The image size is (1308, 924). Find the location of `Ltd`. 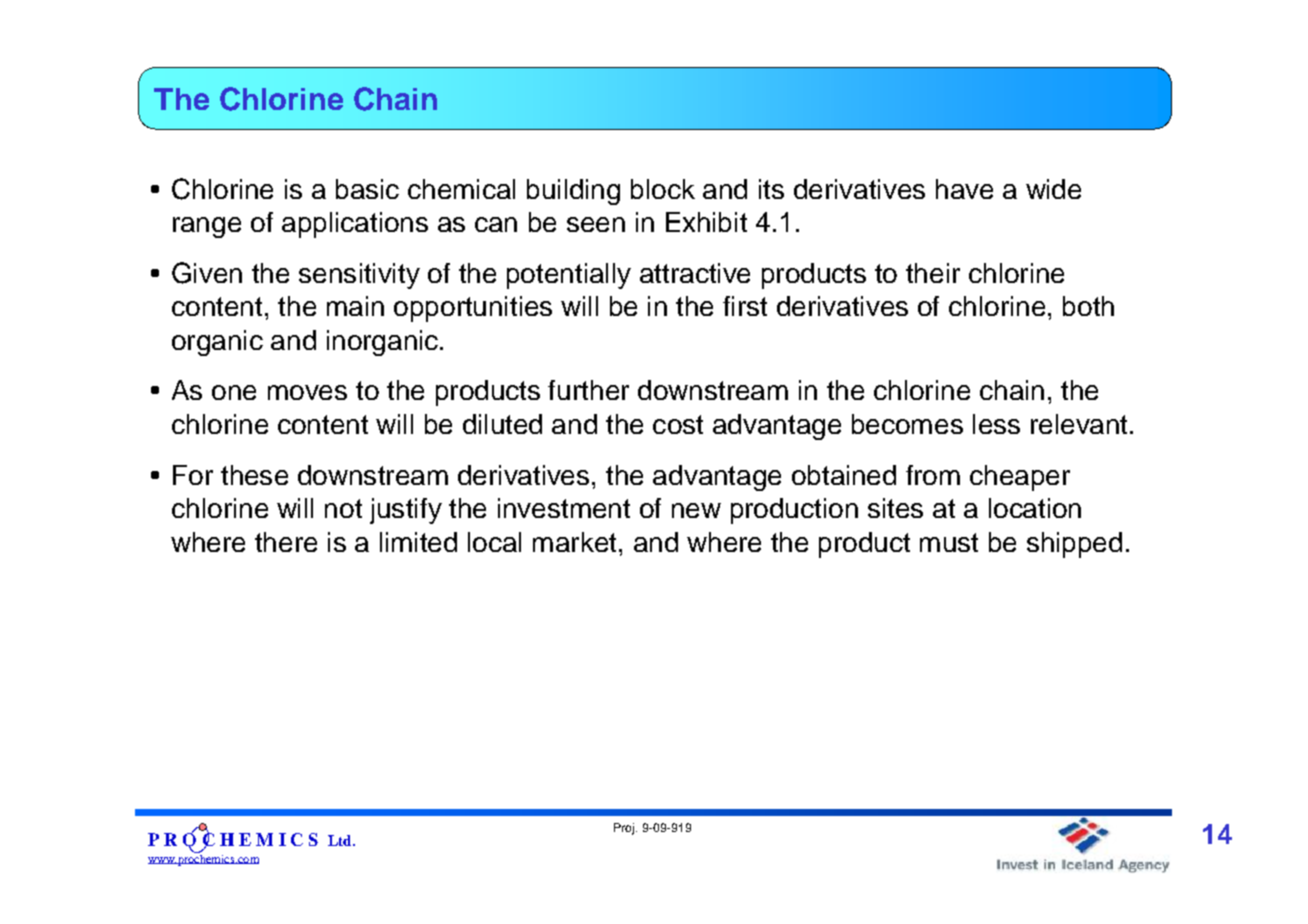

Ltd is located at coordinates (341, 840).
